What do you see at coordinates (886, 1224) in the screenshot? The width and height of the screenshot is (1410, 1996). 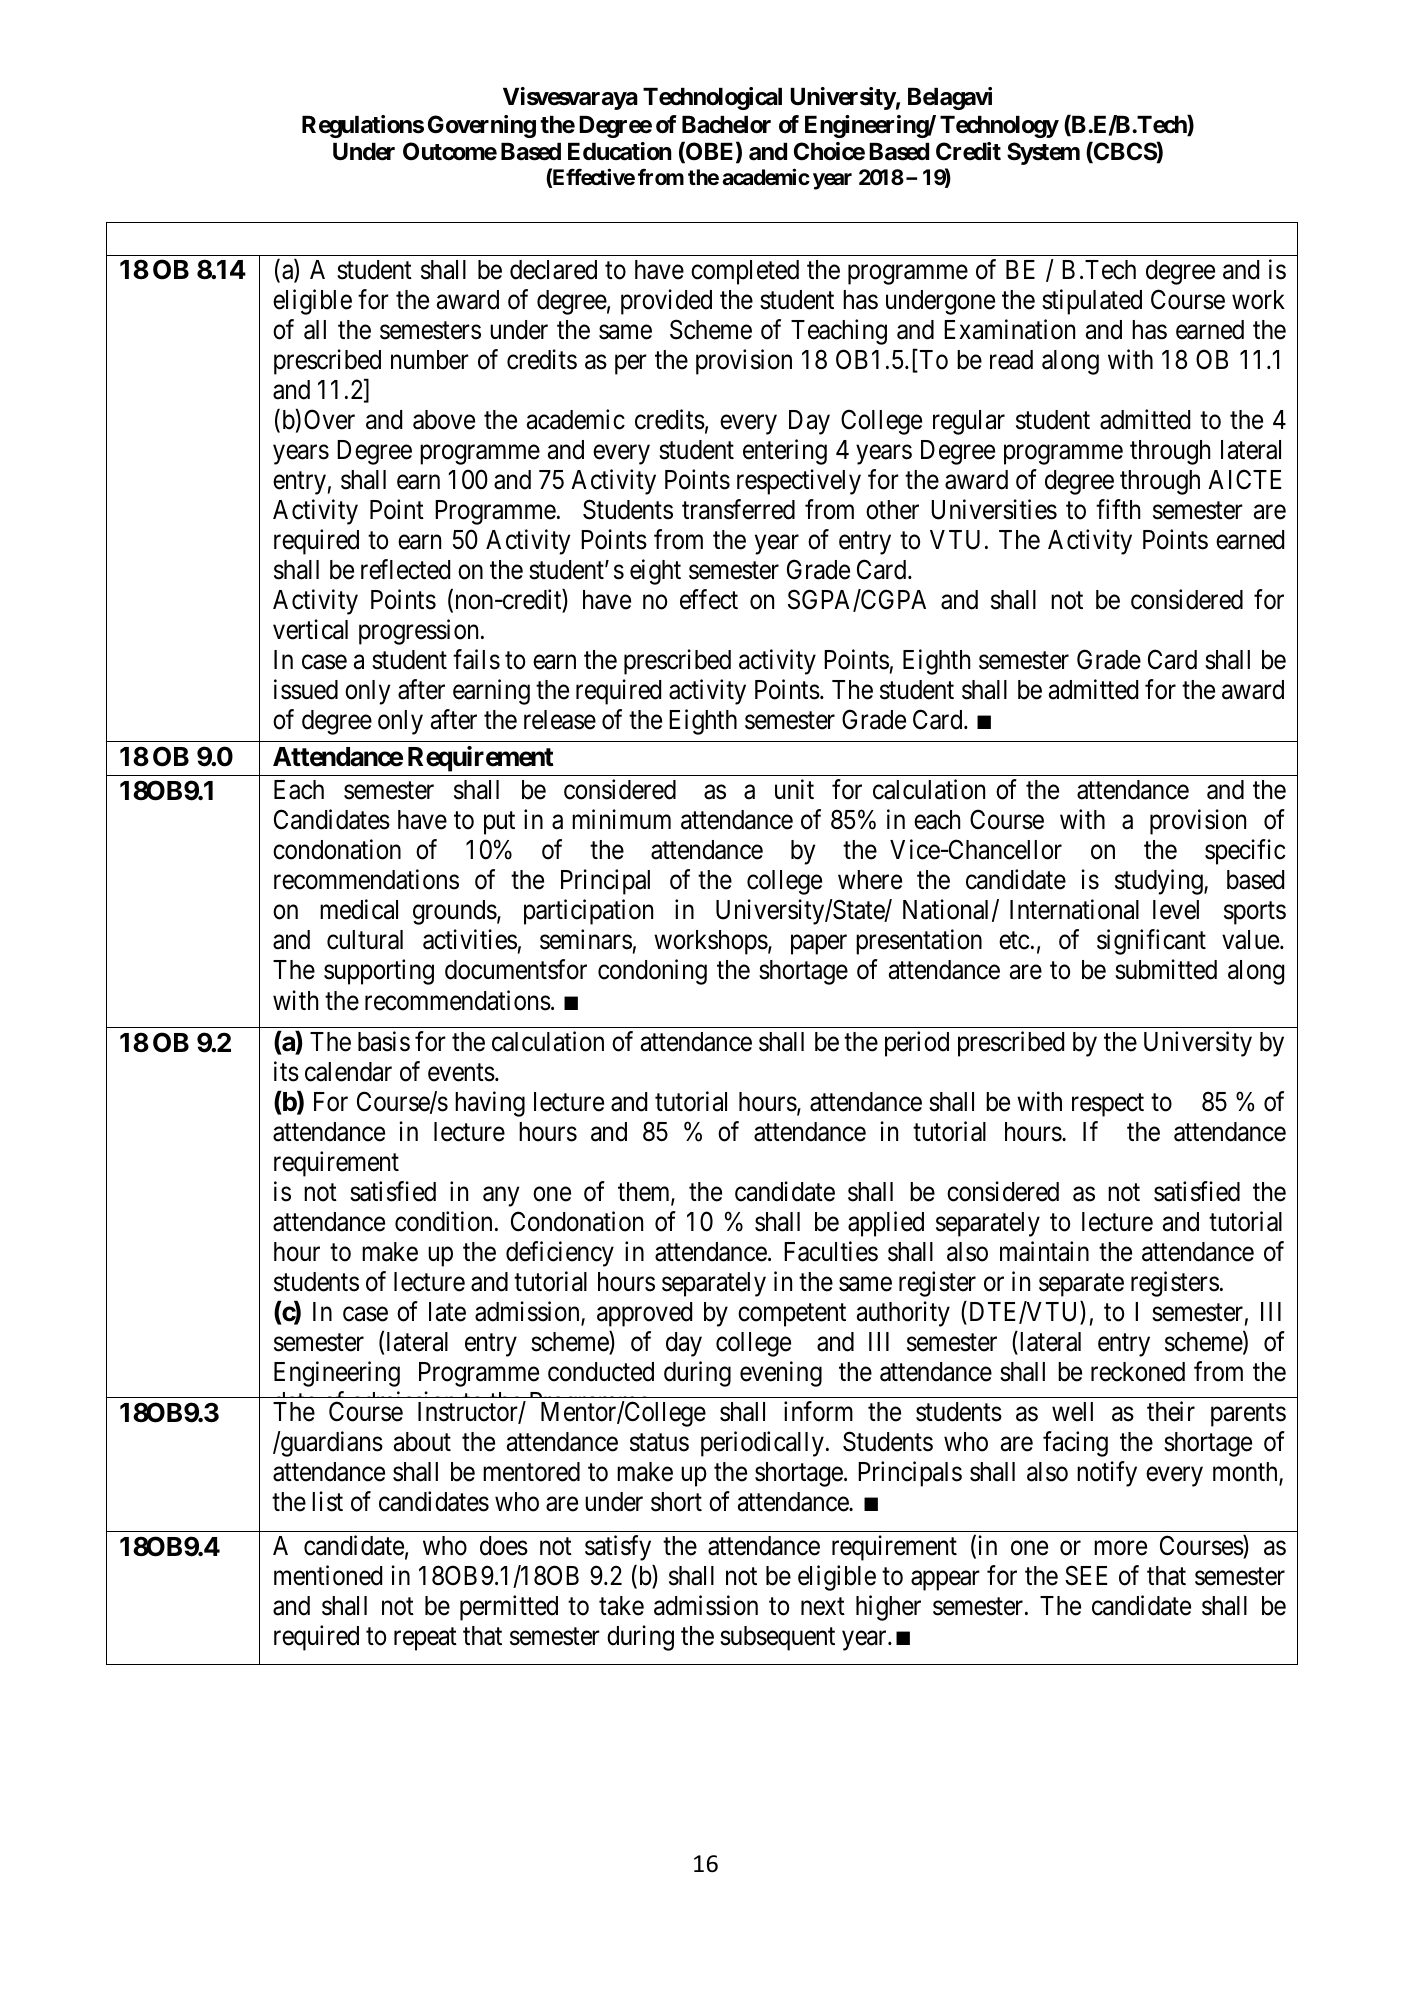 I see `applied` at bounding box center [886, 1224].
